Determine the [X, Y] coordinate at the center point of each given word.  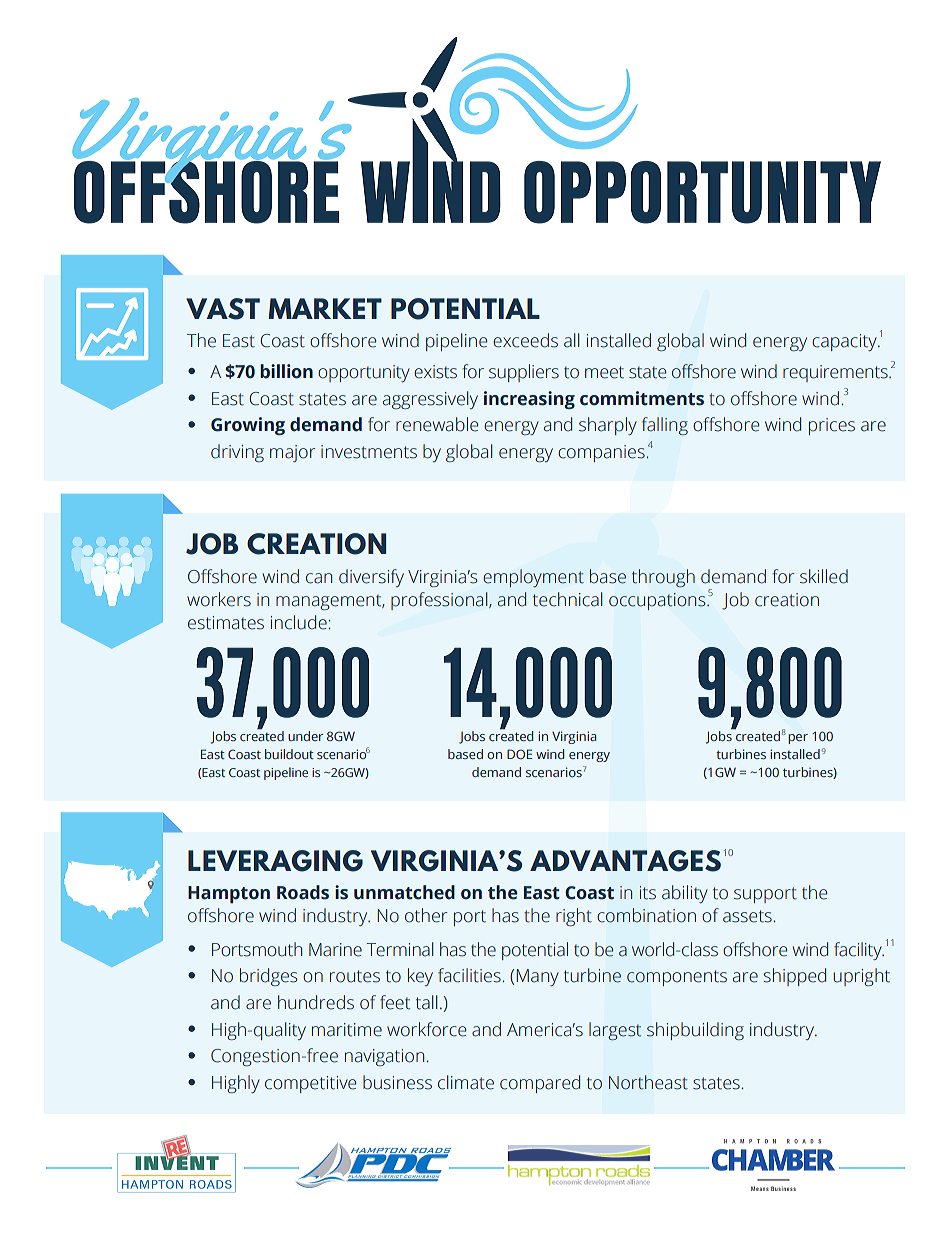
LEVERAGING [275, 861]
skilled [824, 576]
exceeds [525, 340]
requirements [836, 373]
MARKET [325, 308]
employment [533, 578]
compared [540, 1084]
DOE [519, 754]
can [319, 578]
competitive [310, 1084]
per [798, 739]
